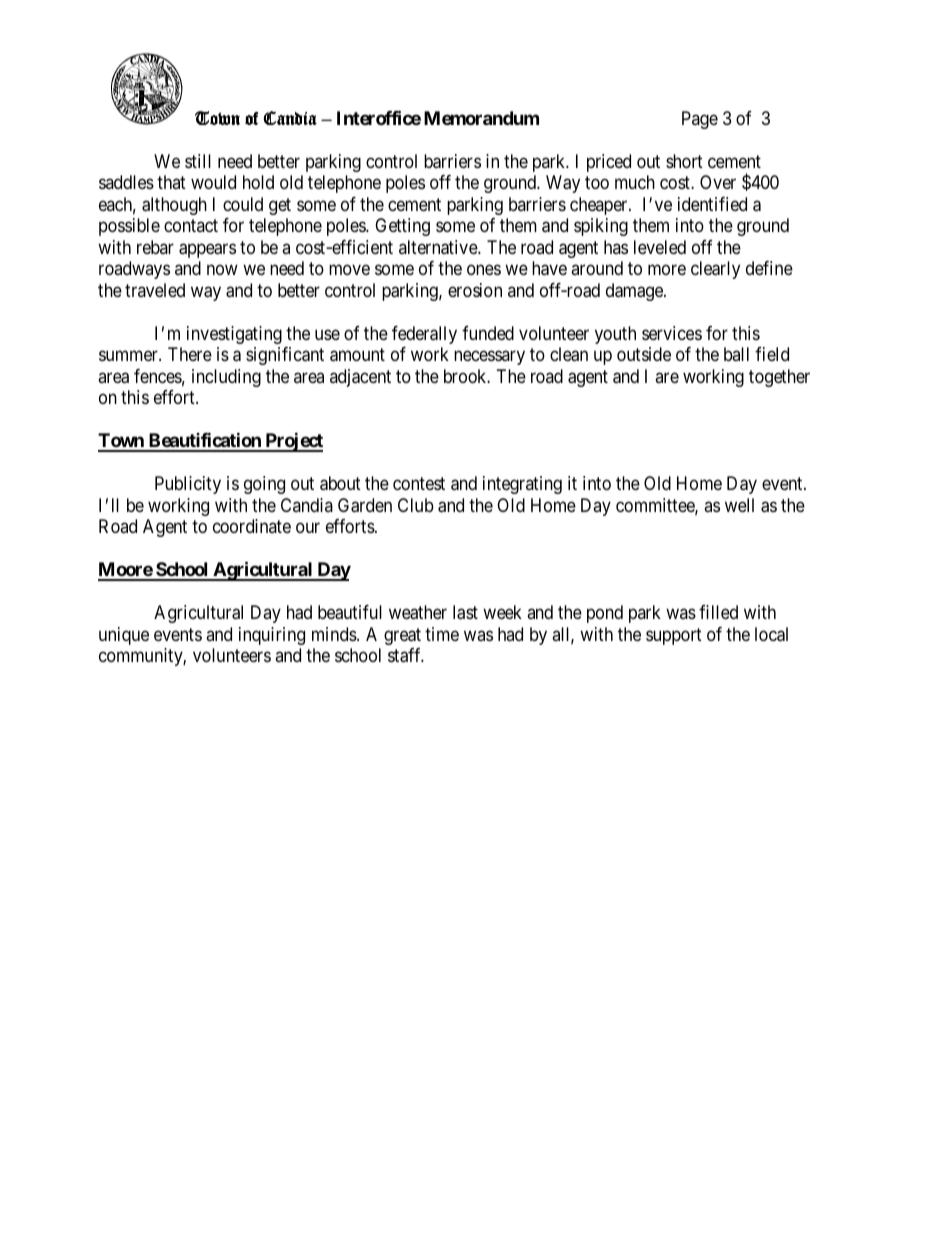  I want to click on Page, so click(700, 120).
